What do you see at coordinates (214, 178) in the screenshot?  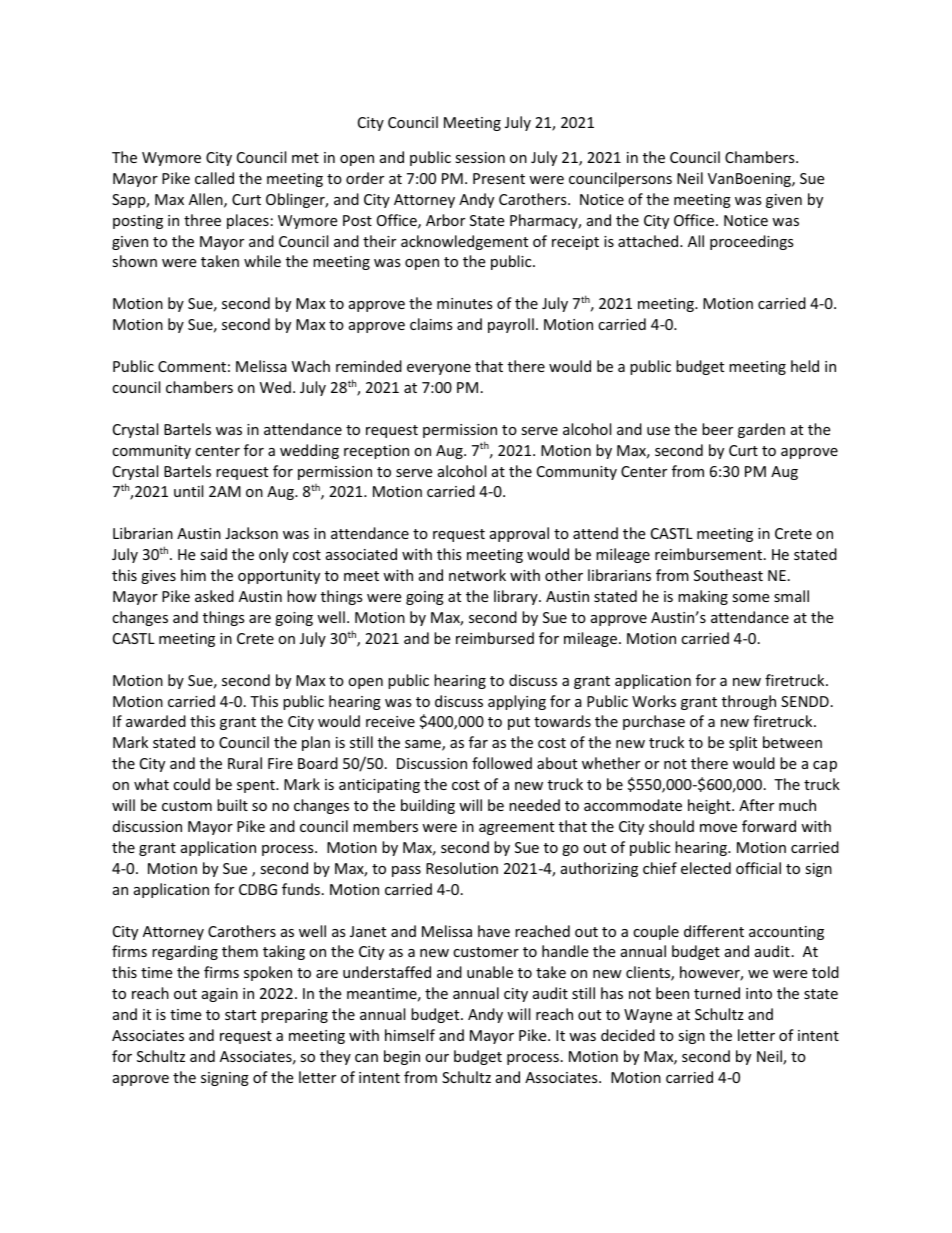 I see `called` at bounding box center [214, 178].
